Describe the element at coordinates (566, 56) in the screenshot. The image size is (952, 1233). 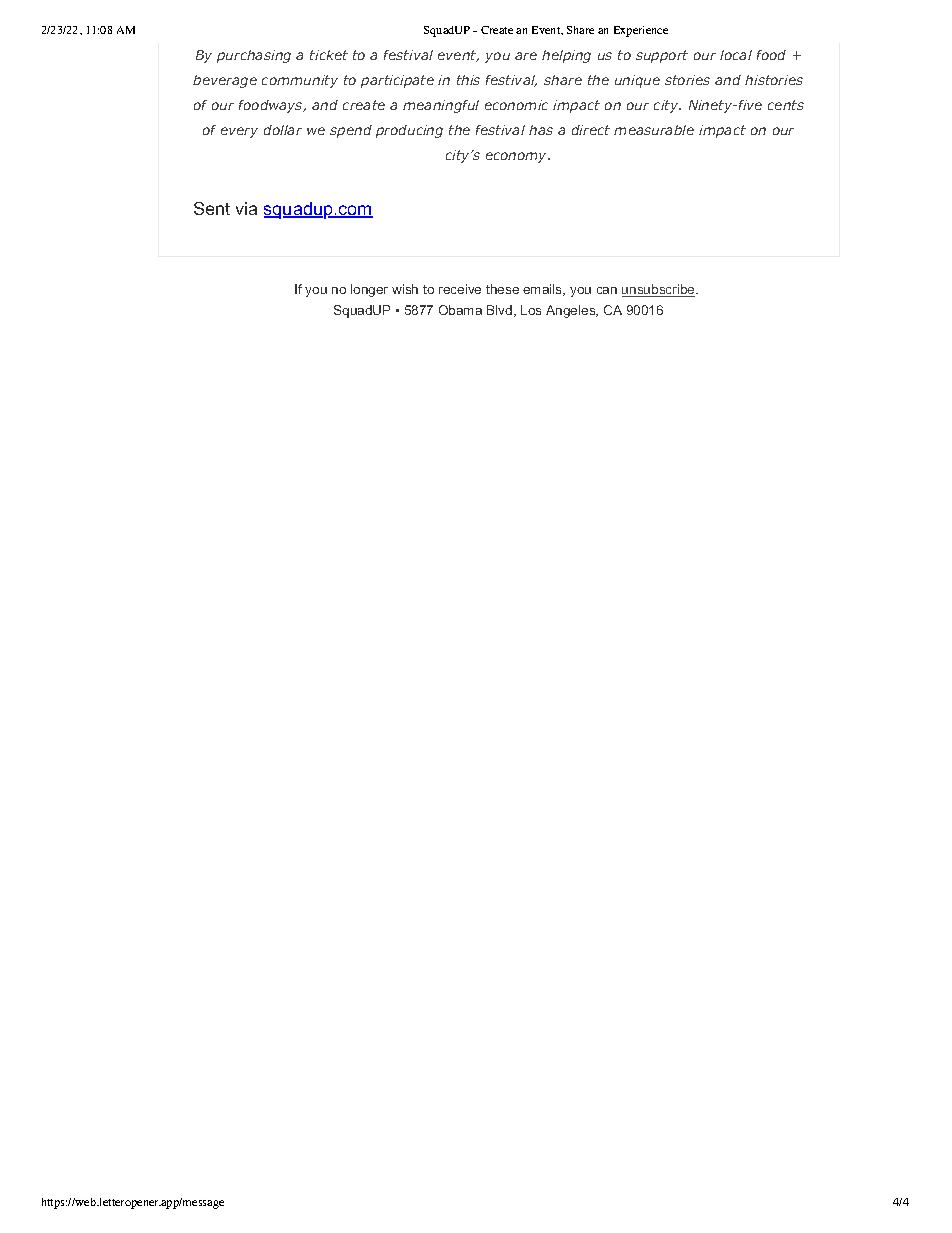
I see `helping` at that location.
